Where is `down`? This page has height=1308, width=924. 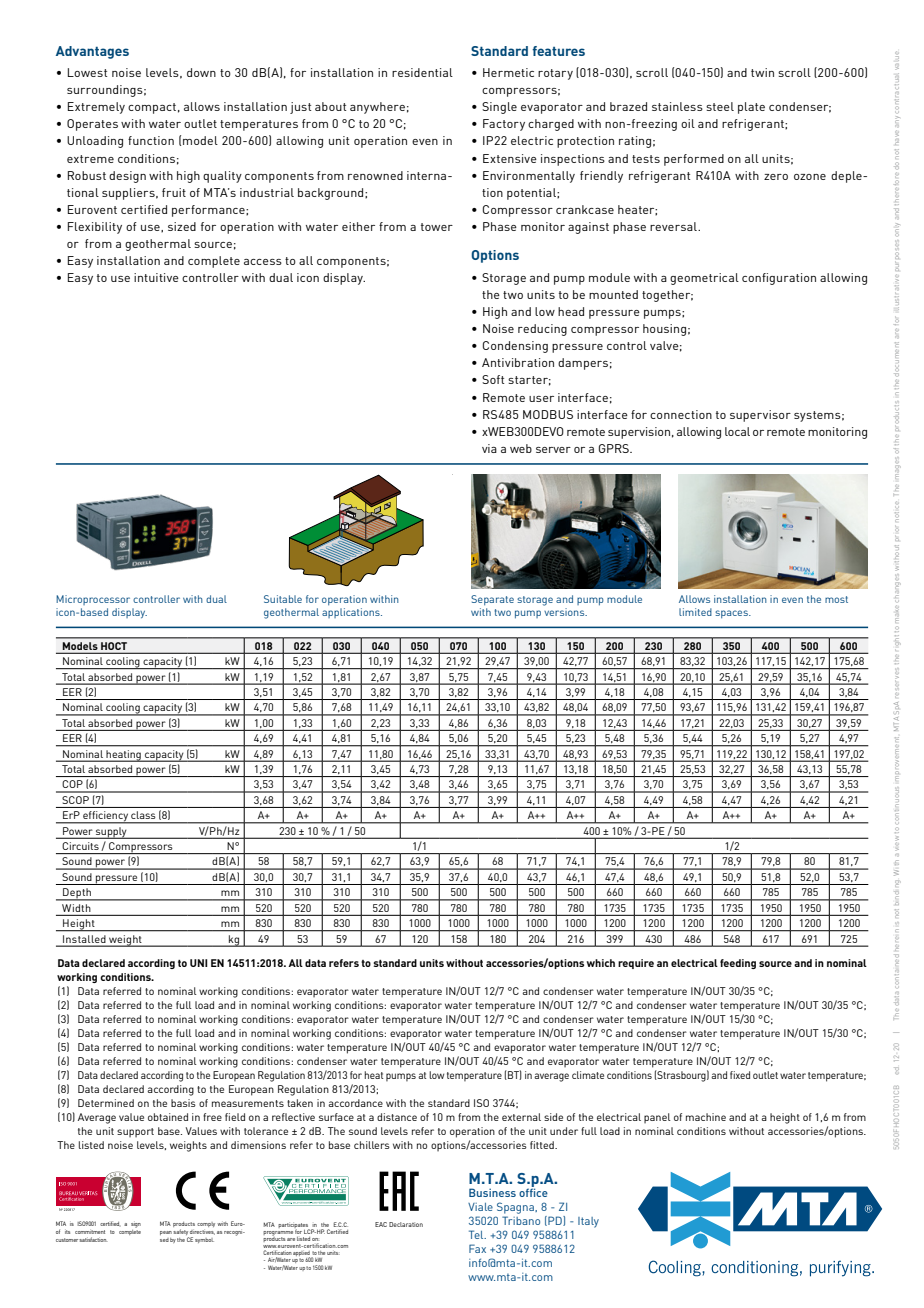
down is located at coordinates (201, 72).
